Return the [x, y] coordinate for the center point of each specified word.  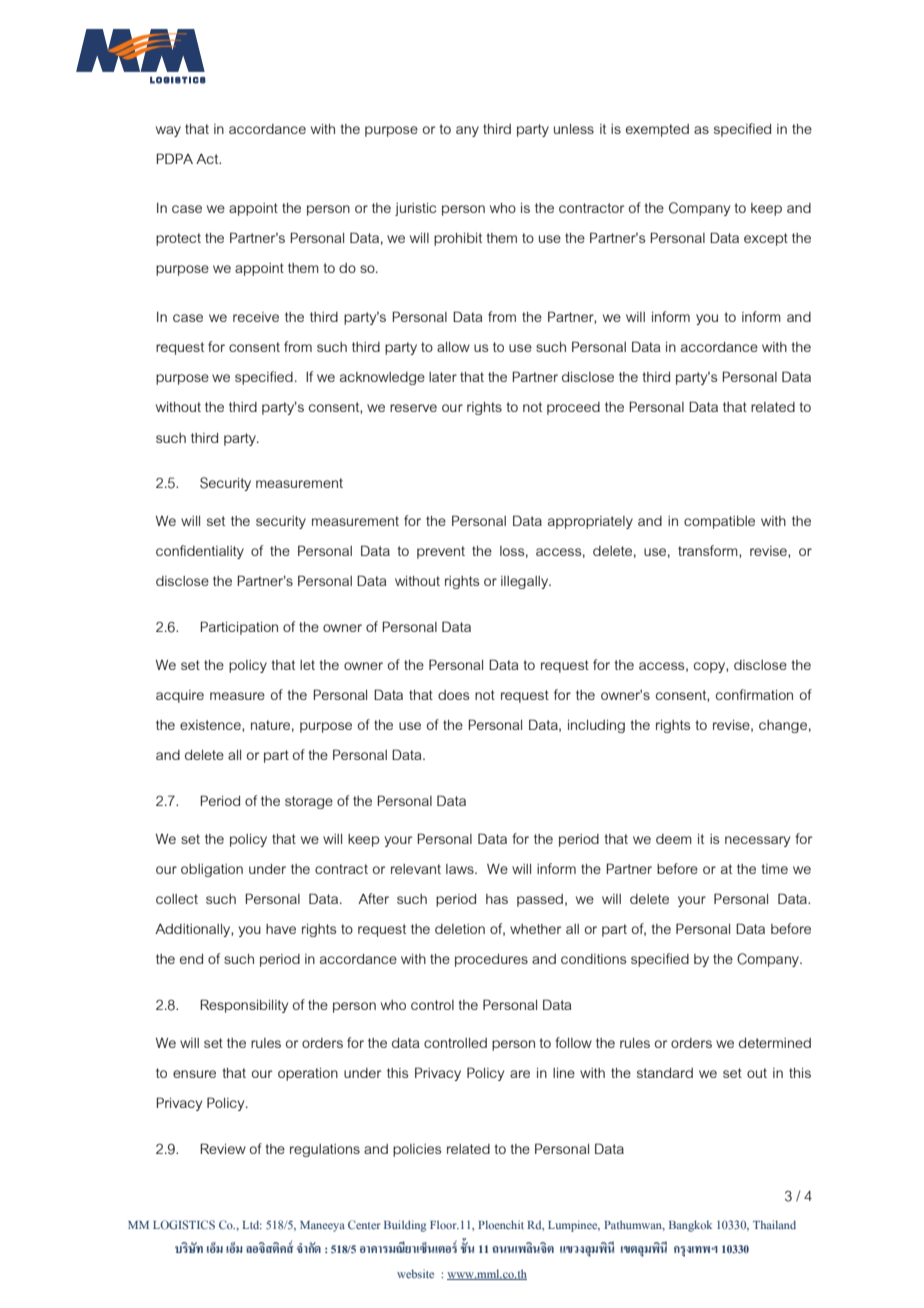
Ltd [252, 1225]
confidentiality [200, 552]
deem [674, 839]
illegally [526, 582]
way [168, 131]
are [520, 1074]
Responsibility [244, 1006]
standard [665, 1073]
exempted [657, 130]
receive [256, 317]
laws [461, 869]
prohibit [458, 239]
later [443, 377]
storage [309, 802]
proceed [573, 408]
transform [709, 551]
